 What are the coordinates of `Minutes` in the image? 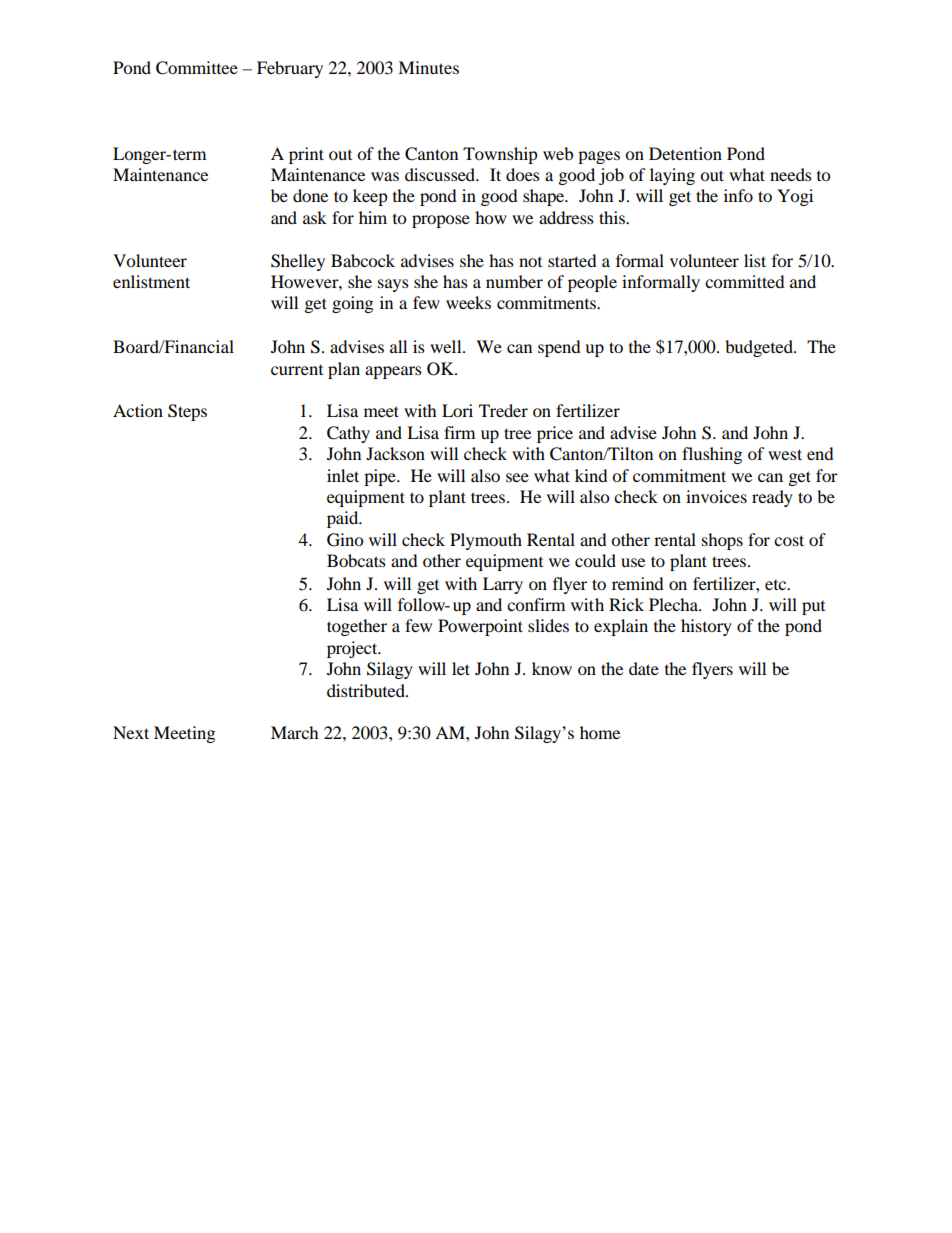 It's located at (428, 67).
